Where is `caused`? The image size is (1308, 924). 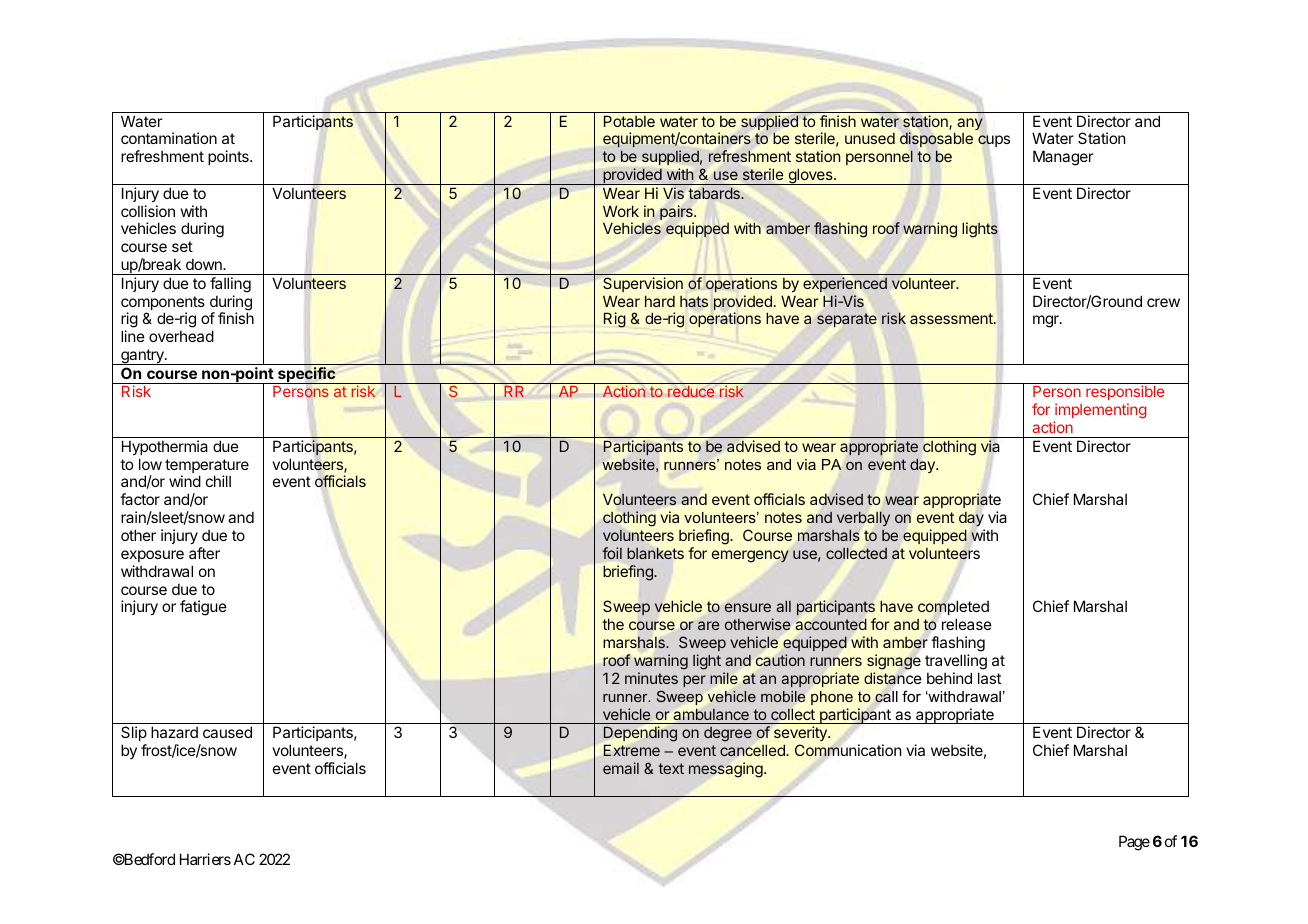
caused is located at coordinates (227, 732).
